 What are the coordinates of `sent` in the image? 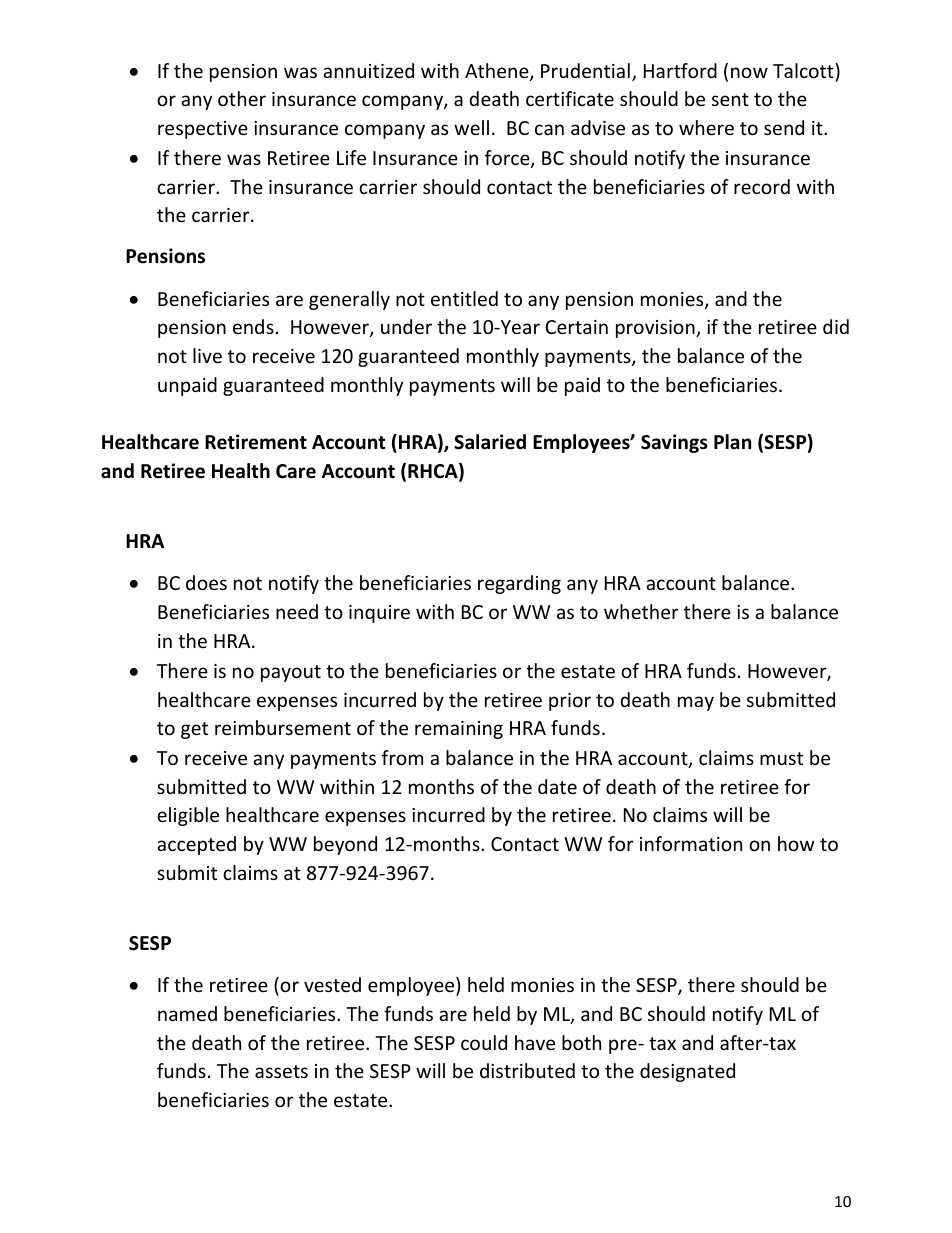 It's located at (730, 99).
